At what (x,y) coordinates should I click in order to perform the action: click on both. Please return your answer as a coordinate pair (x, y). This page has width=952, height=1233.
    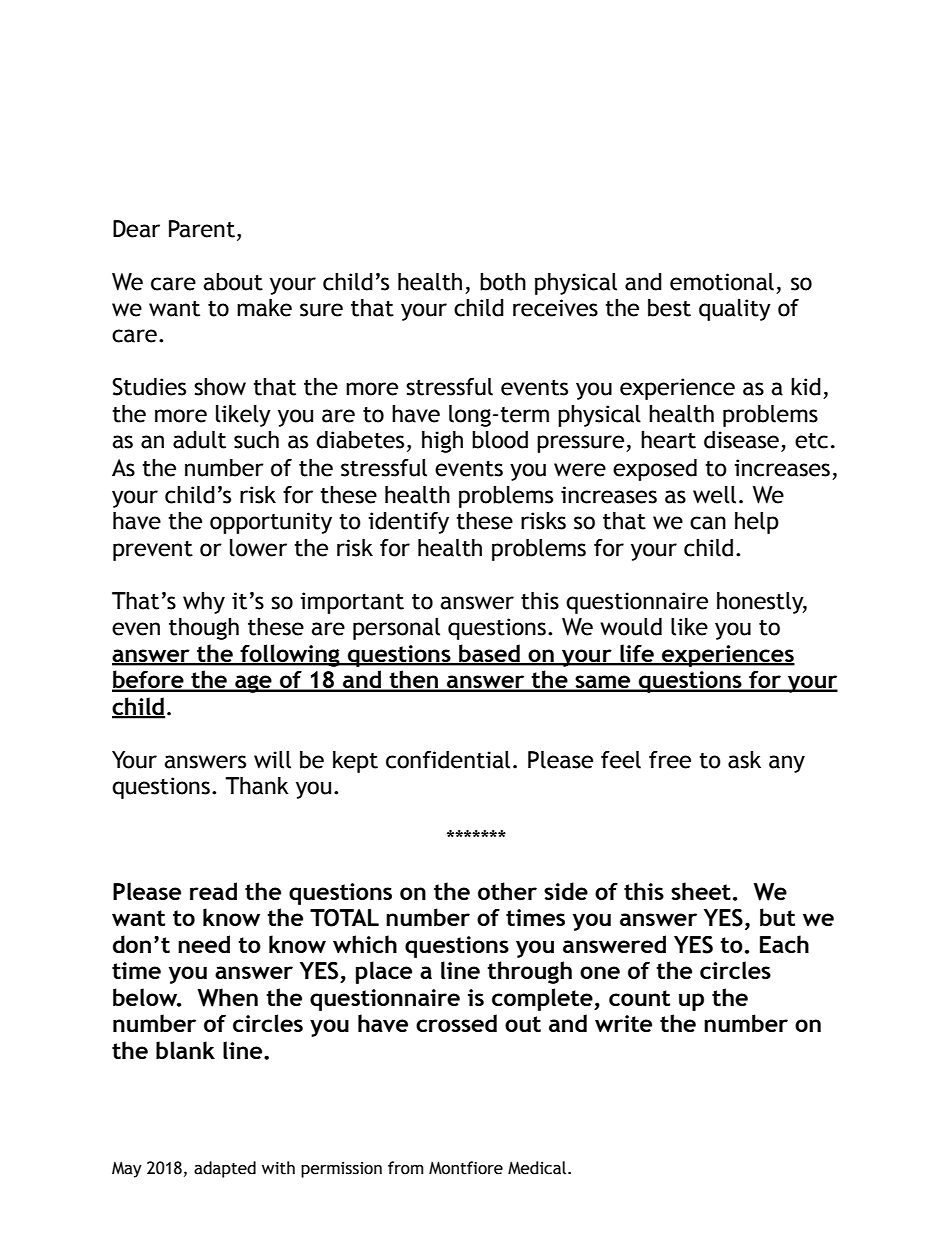
    Looking at the image, I should click on (503, 282).
